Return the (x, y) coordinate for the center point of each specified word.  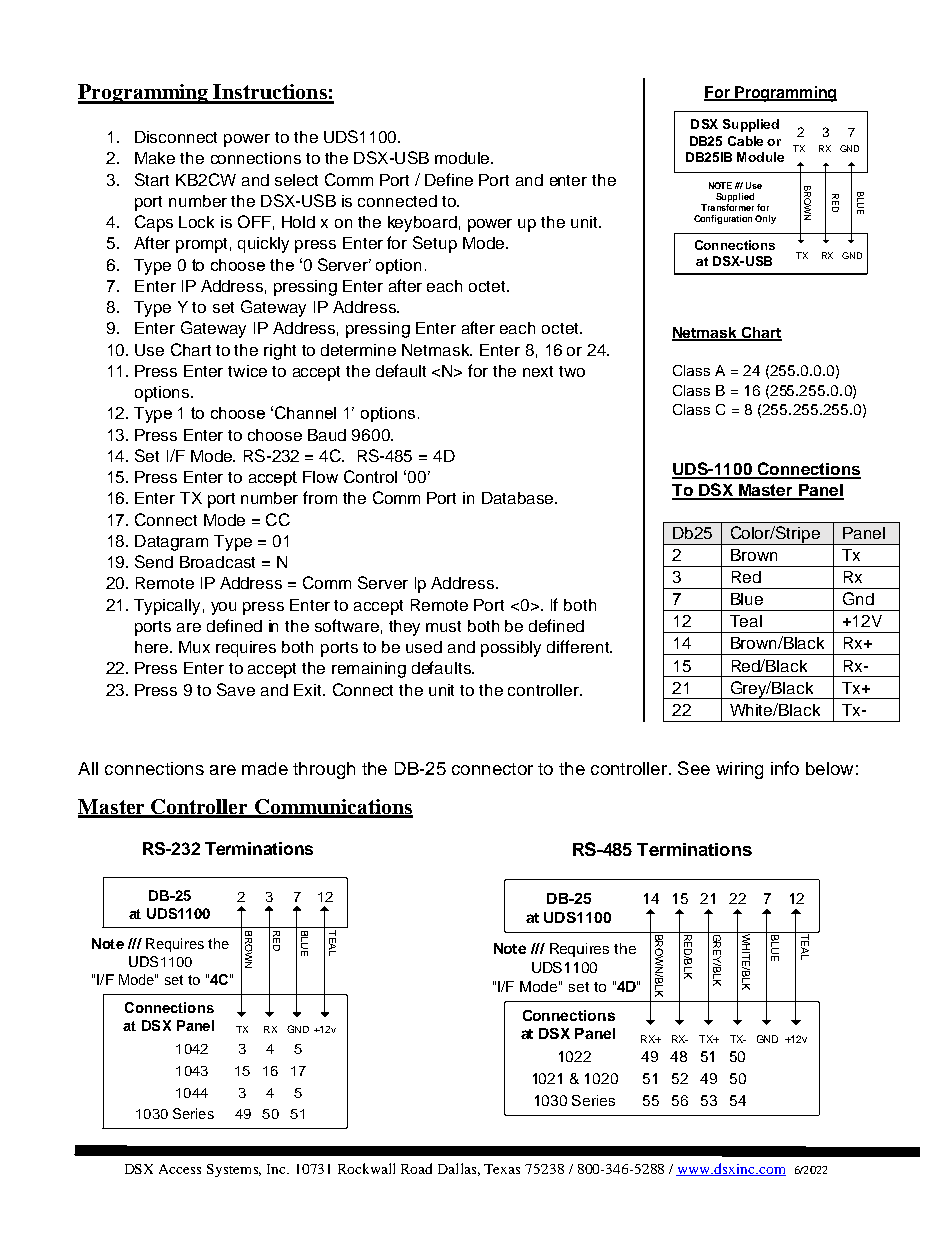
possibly (511, 649)
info (785, 768)
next (538, 371)
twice (247, 371)
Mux (194, 647)
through (324, 770)
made (265, 768)
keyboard (422, 224)
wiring (739, 770)
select (296, 180)
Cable (745, 141)
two (572, 371)
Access (180, 1169)
